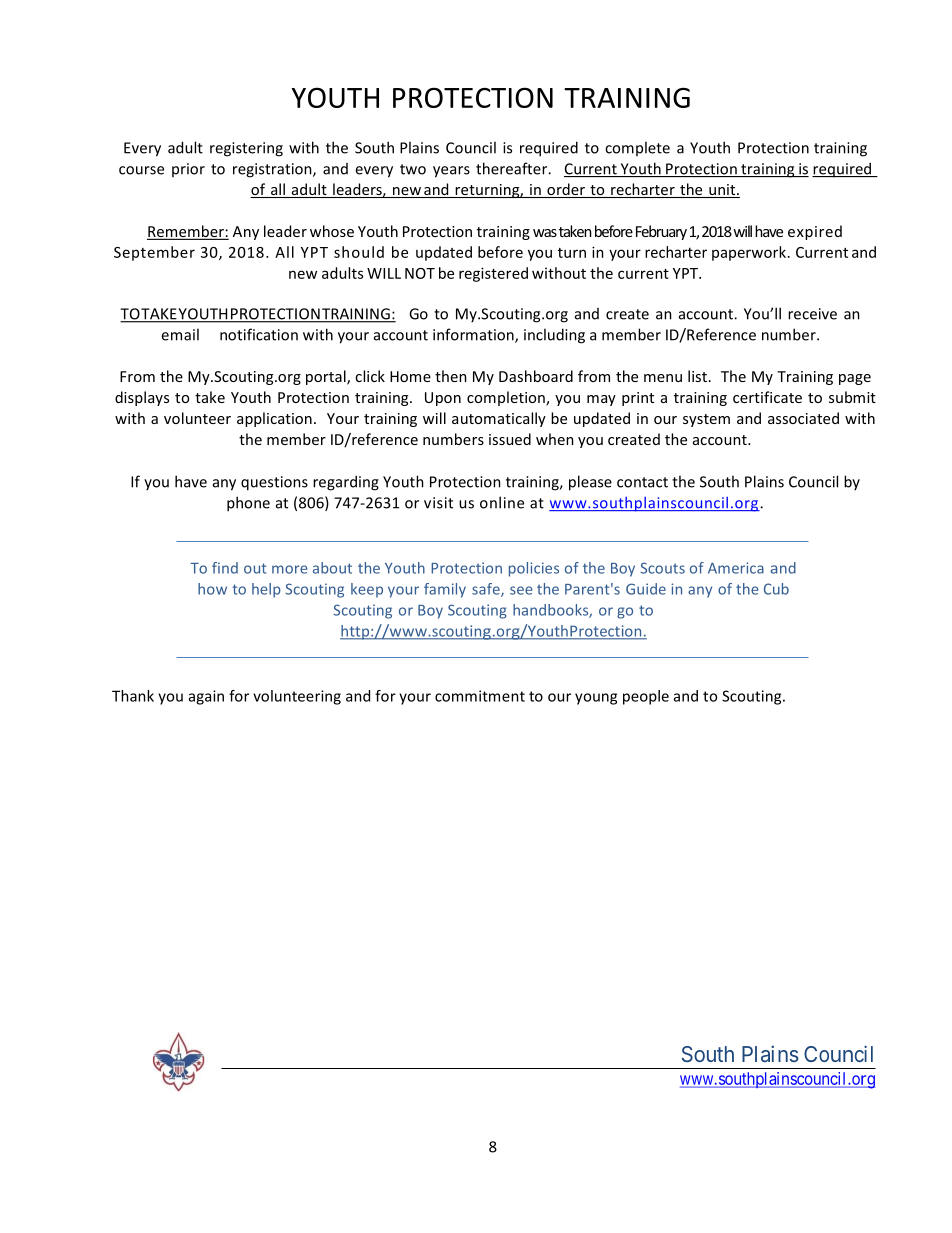  I want to click on online, so click(502, 502).
